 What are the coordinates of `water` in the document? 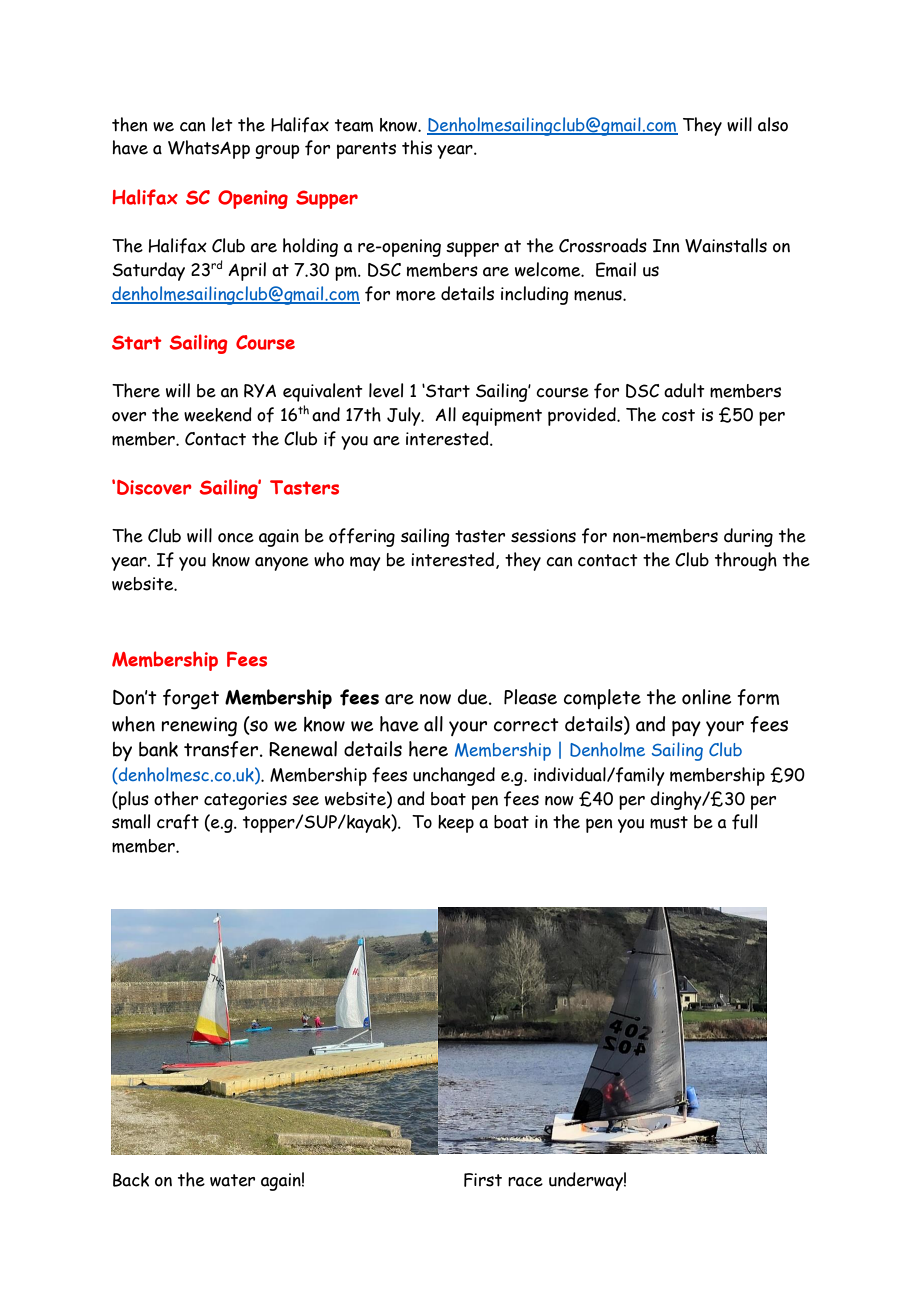 It's located at (232, 1180).
